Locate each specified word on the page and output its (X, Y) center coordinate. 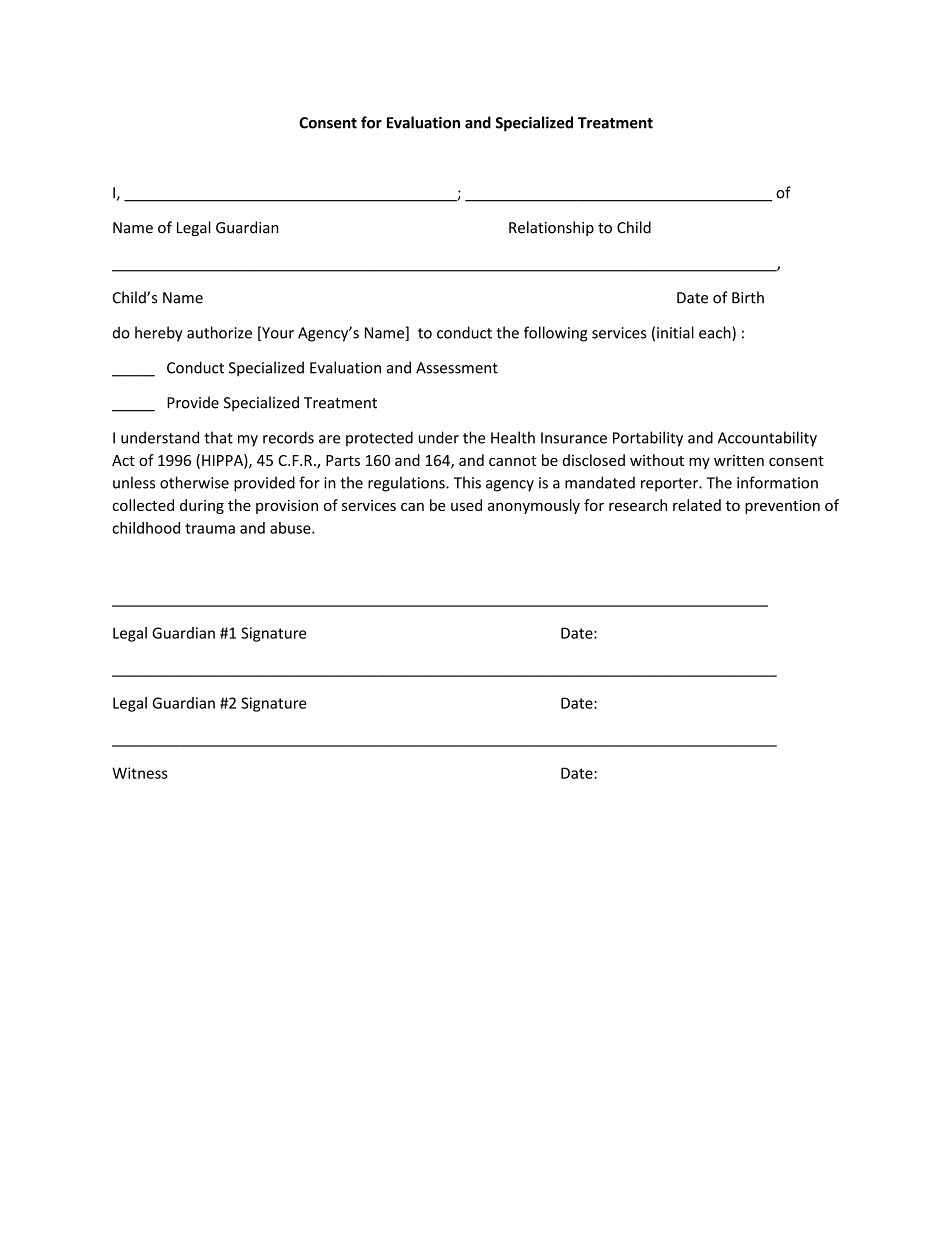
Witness (140, 773)
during (202, 506)
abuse (291, 528)
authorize (219, 332)
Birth (748, 297)
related (697, 505)
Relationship (551, 228)
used (466, 505)
